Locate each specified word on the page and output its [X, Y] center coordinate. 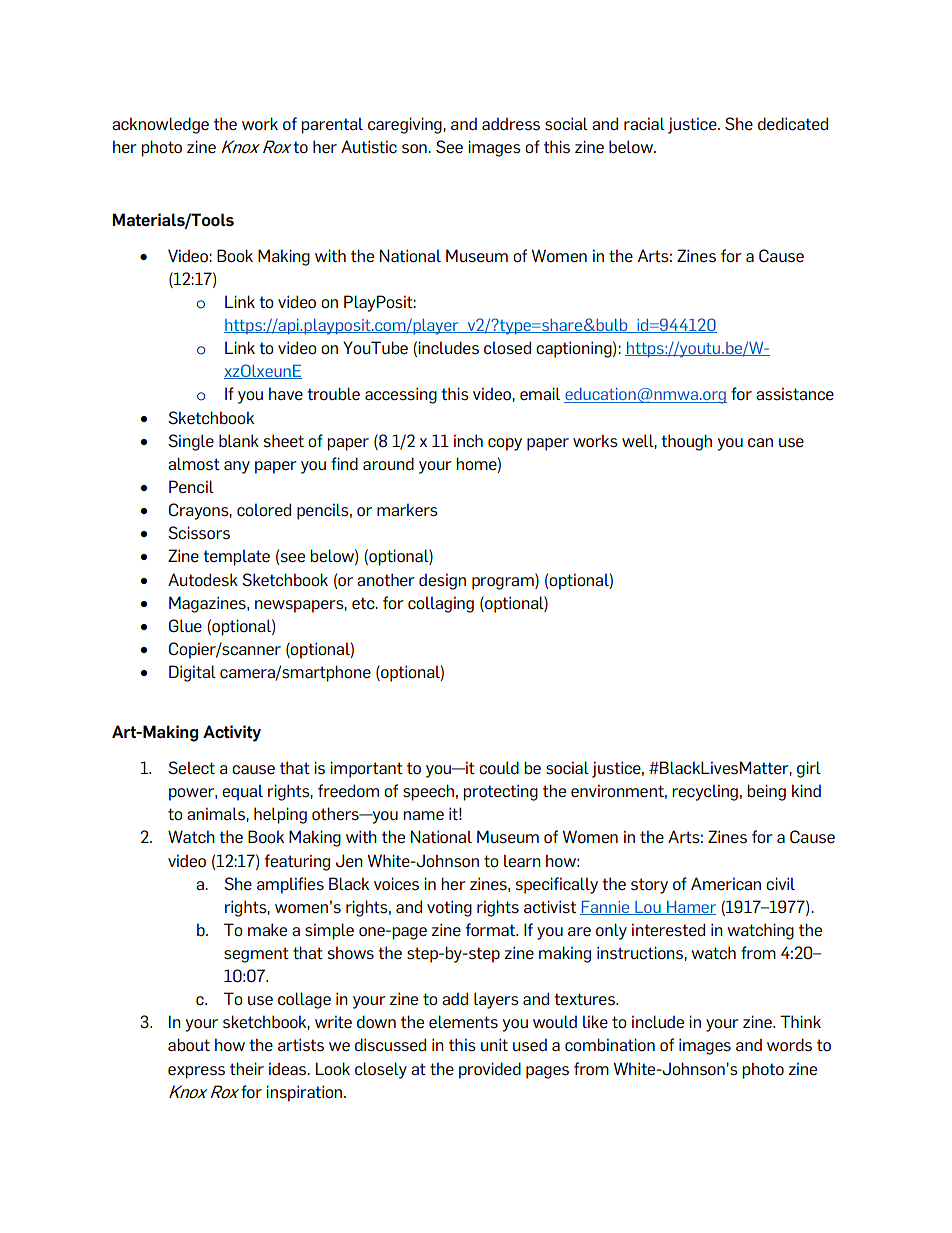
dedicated [793, 124]
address [511, 124]
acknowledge [160, 125]
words [789, 1045]
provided [490, 1070]
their [247, 1068]
